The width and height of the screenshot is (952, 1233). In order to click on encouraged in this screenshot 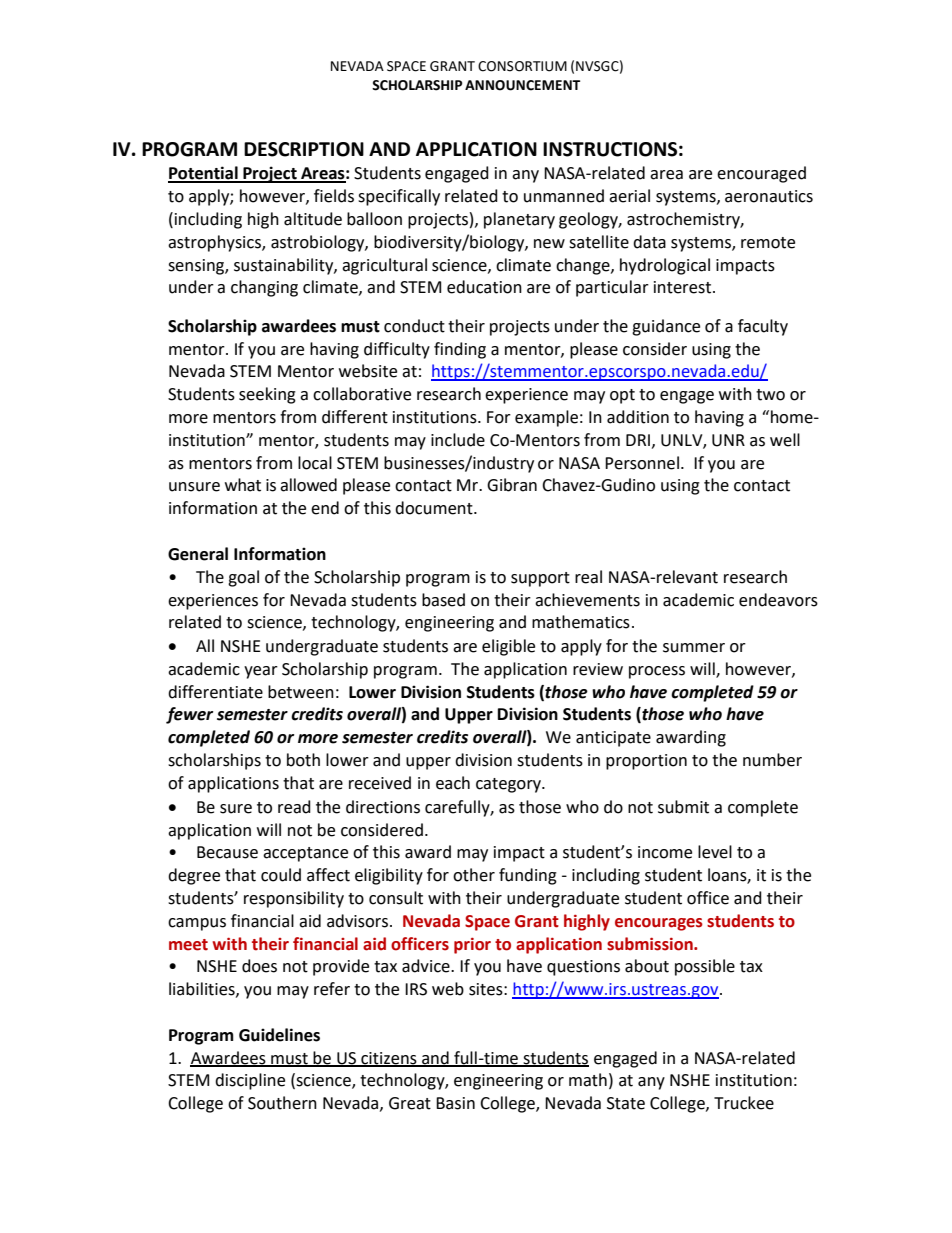, I will do `click(761, 174)`.
